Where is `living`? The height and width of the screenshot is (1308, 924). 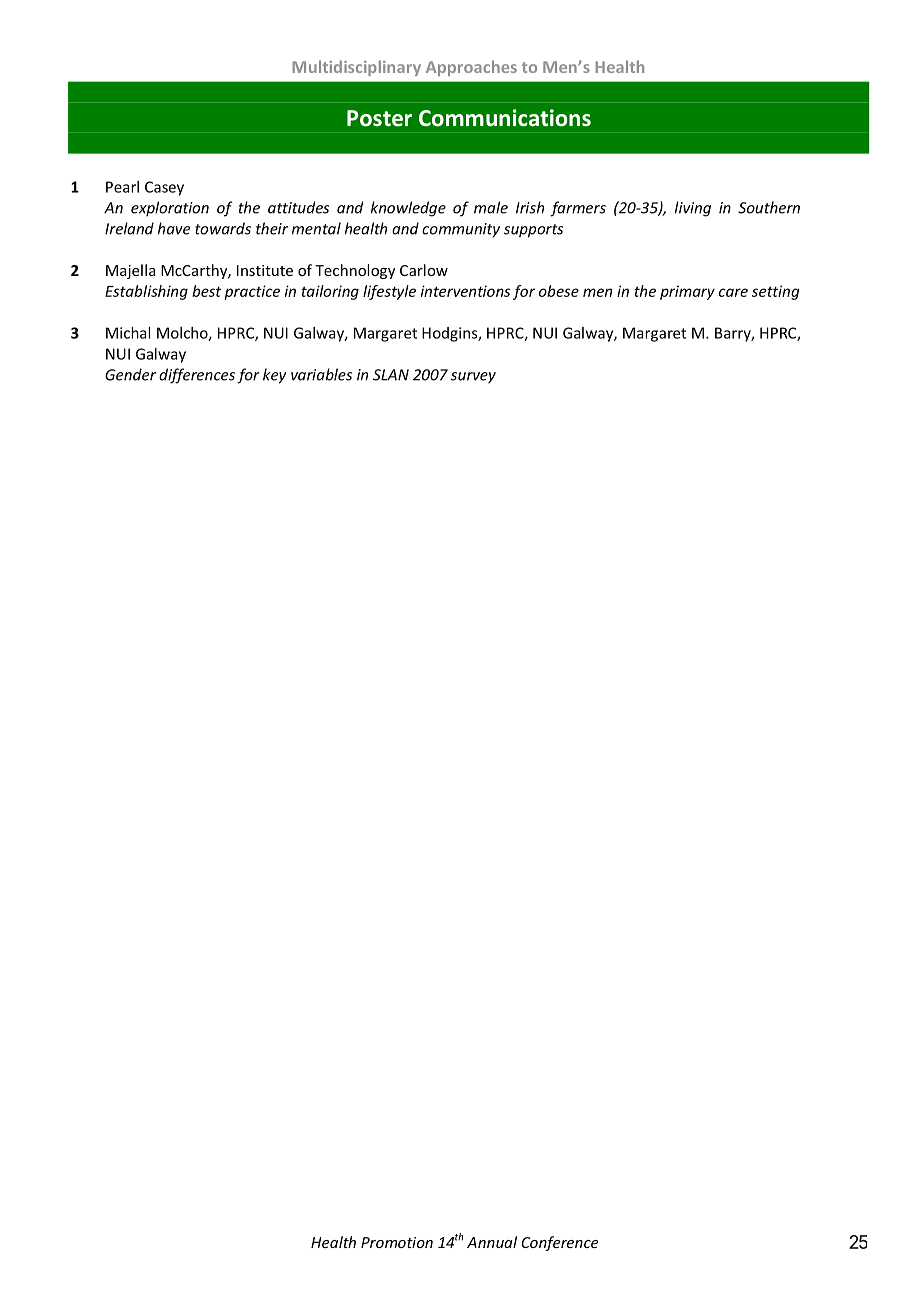 living is located at coordinates (693, 209).
